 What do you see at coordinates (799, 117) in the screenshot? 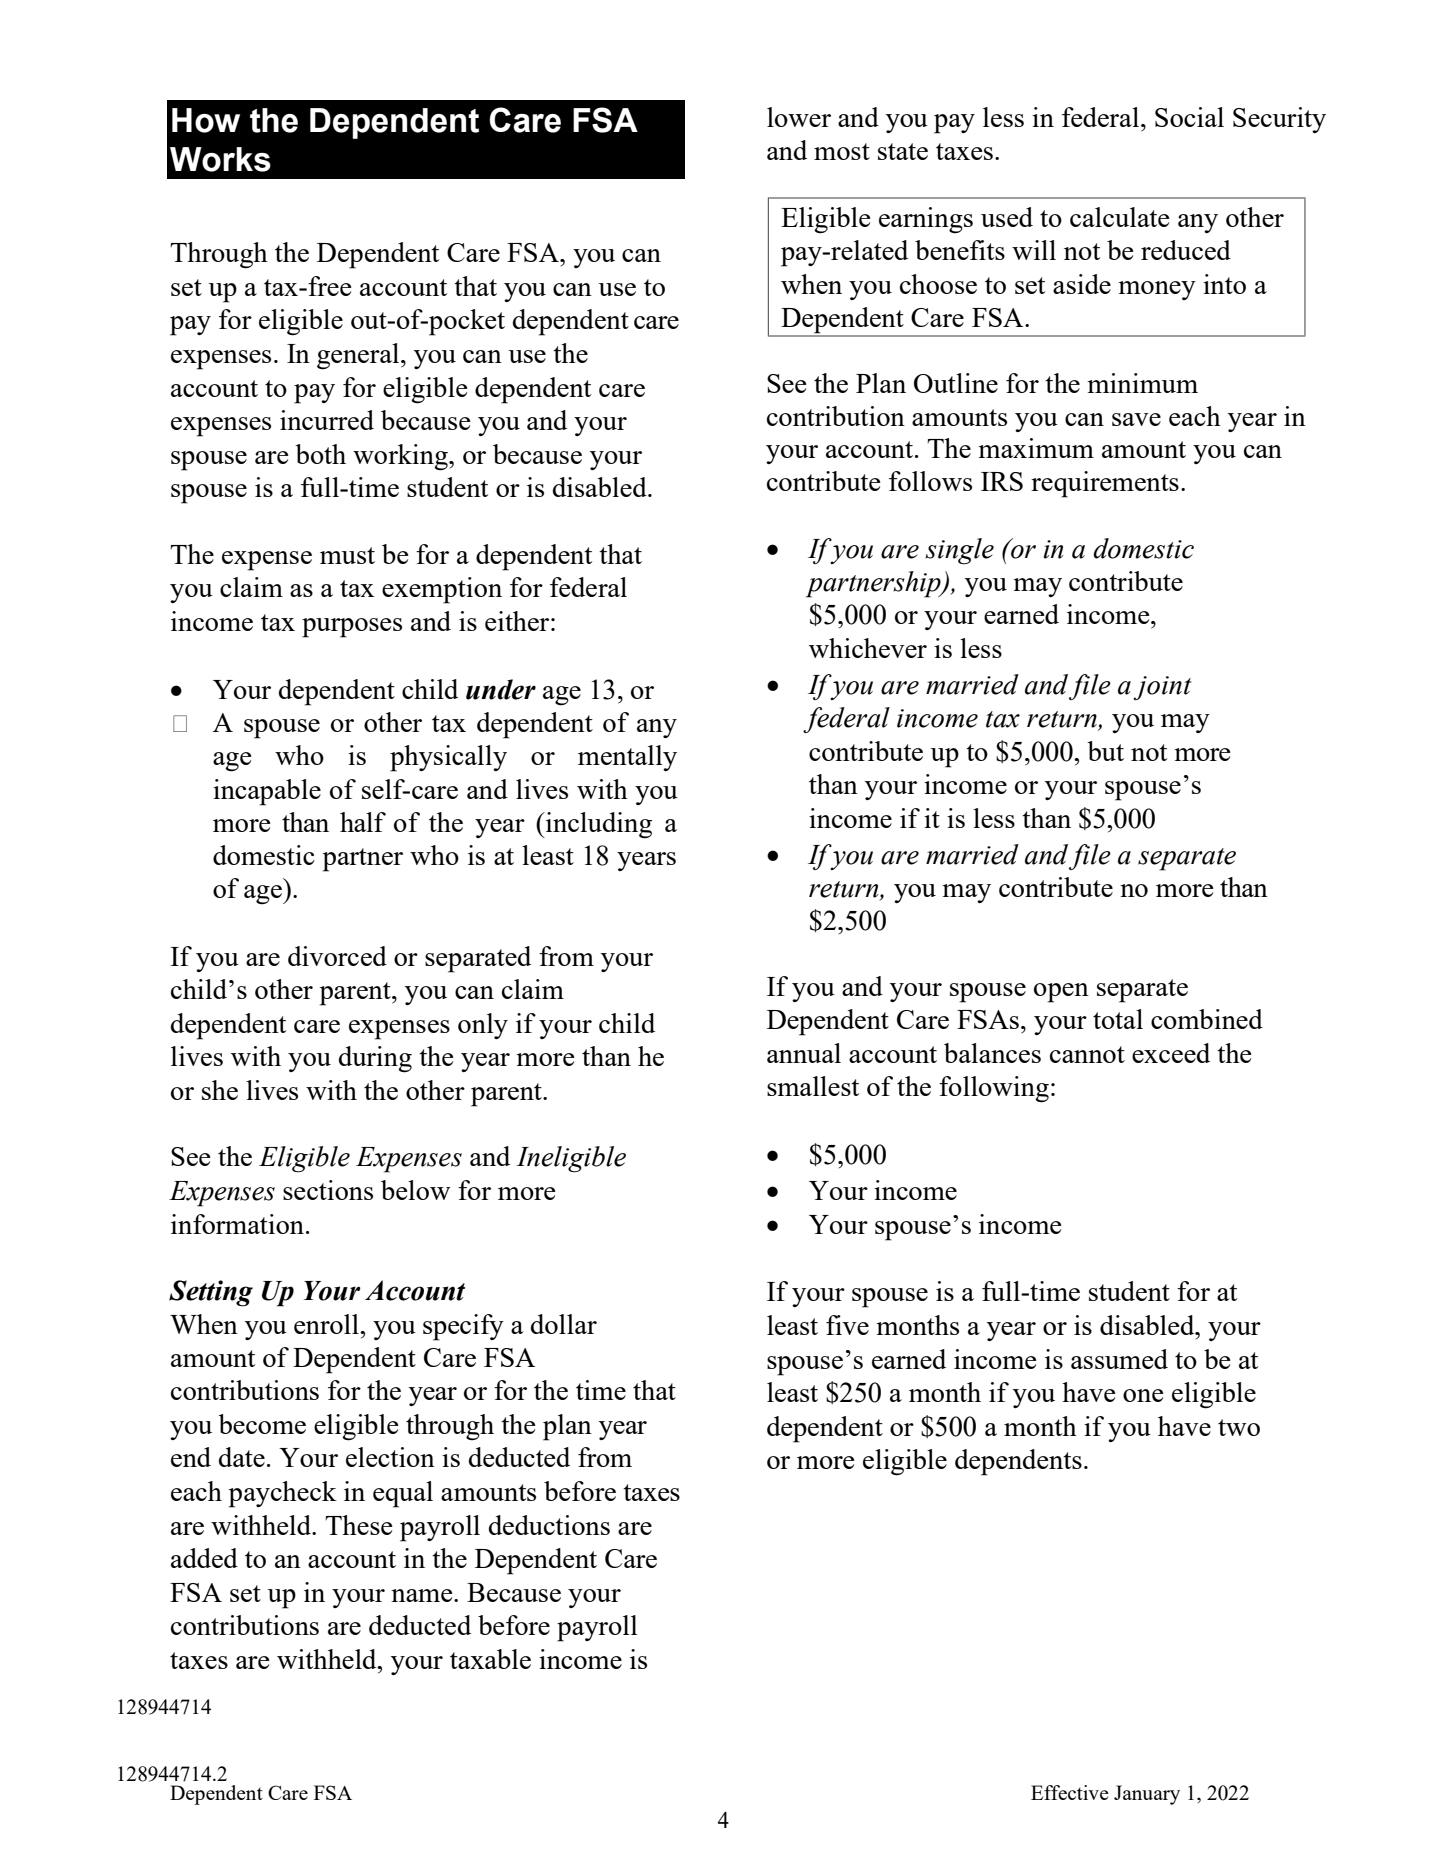
I see `lower` at bounding box center [799, 117].
